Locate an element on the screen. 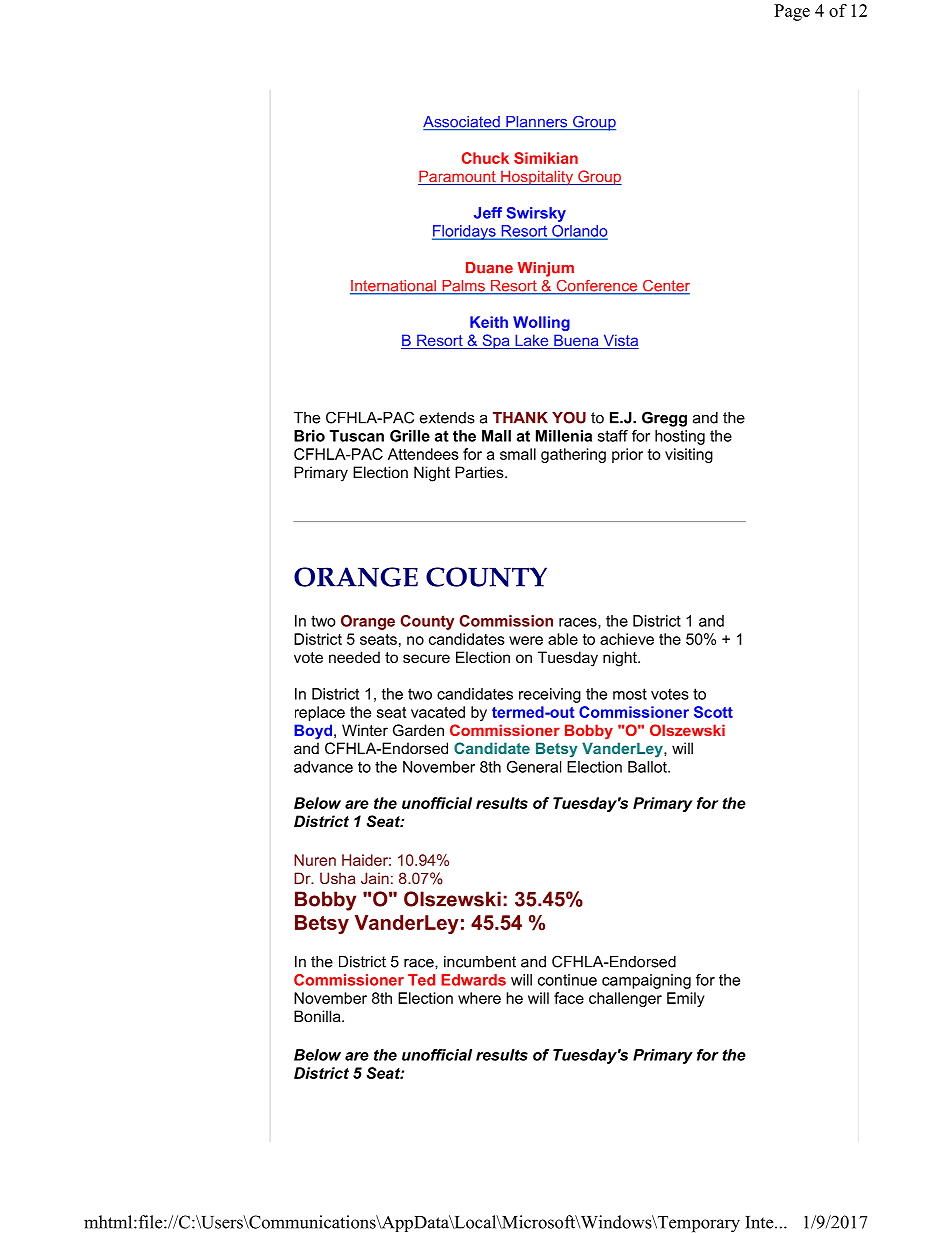 The width and height of the screenshot is (952, 1233). visiting is located at coordinates (689, 455).
